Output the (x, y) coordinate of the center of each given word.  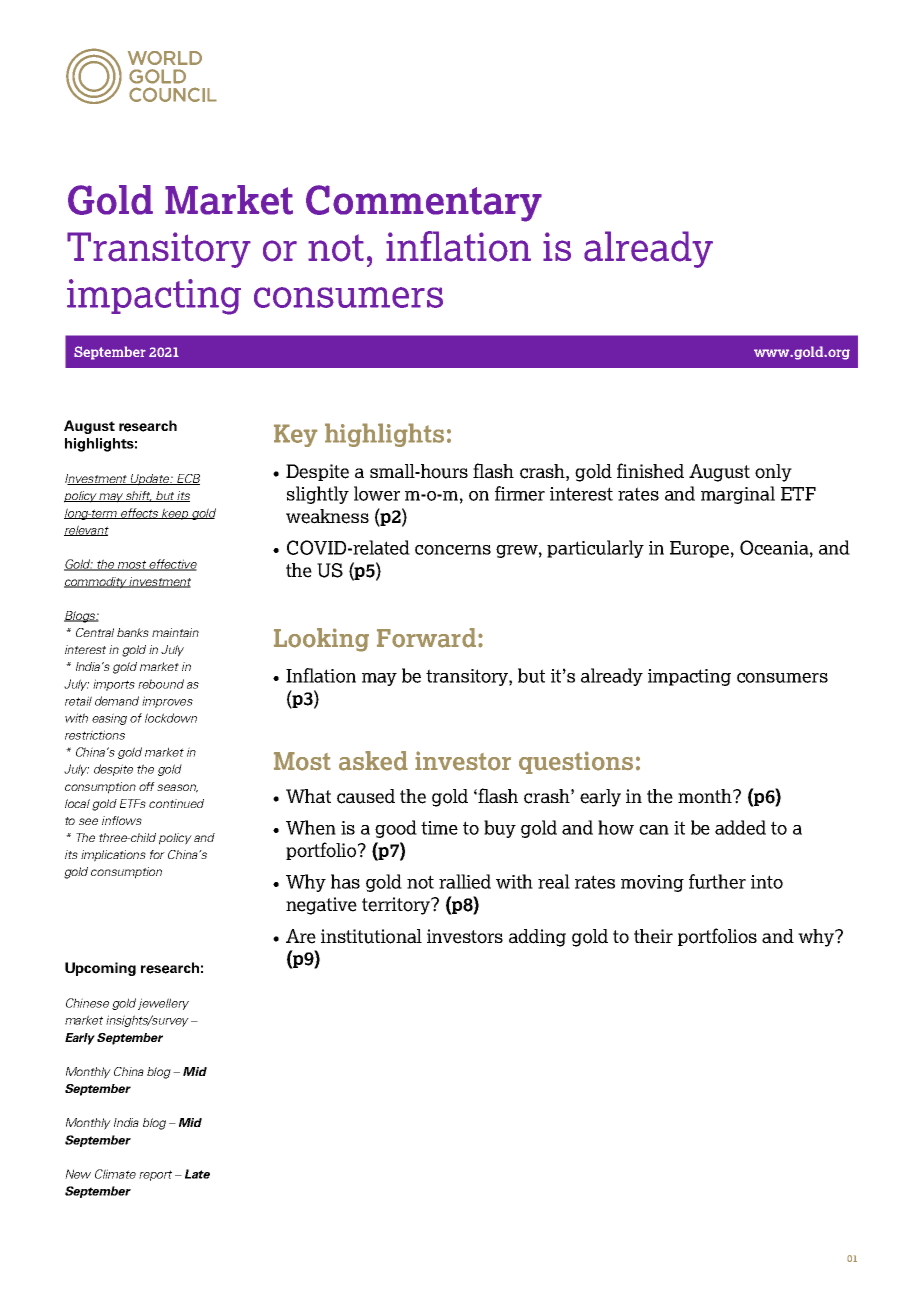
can (654, 830)
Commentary (424, 203)
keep (175, 514)
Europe (699, 549)
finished (650, 471)
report (155, 1175)
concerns (453, 550)
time (439, 828)
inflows (122, 820)
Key (296, 435)
